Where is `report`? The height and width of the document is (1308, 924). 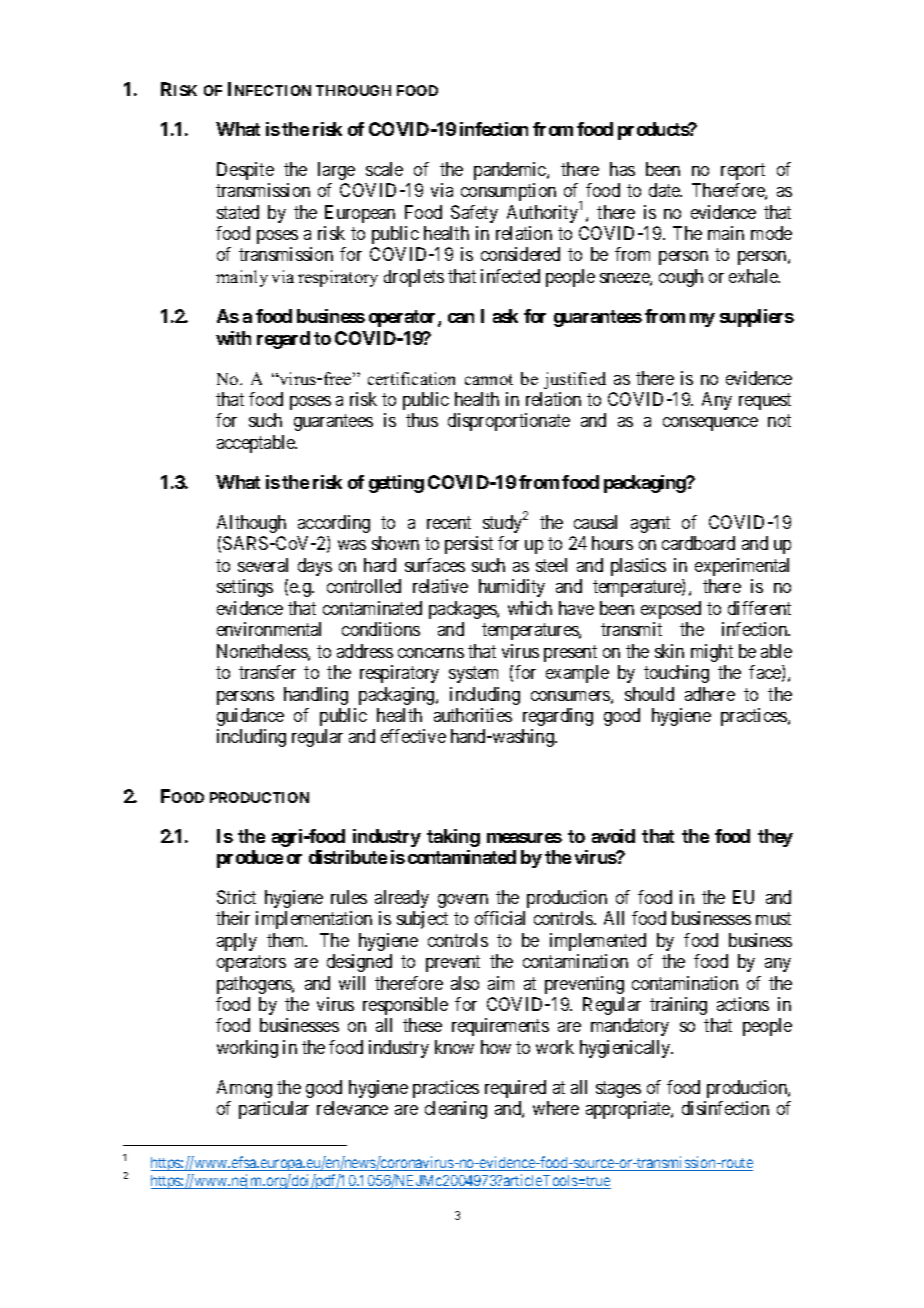
report is located at coordinates (743, 171).
